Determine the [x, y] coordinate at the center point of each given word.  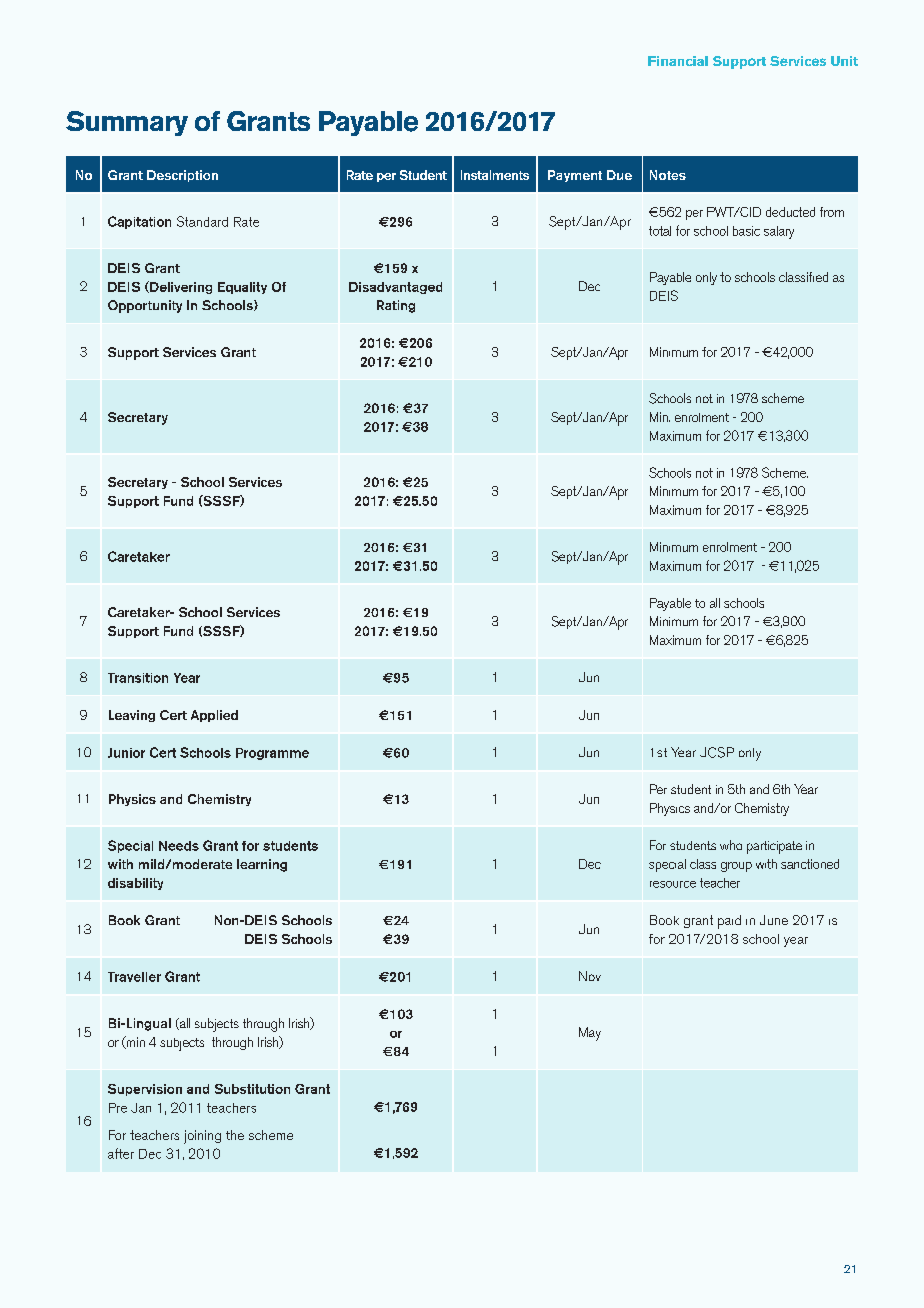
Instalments [495, 175]
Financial [678, 61]
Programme [272, 754]
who [731, 845]
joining [202, 1137]
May [590, 1034]
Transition [138, 678]
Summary [127, 123]
